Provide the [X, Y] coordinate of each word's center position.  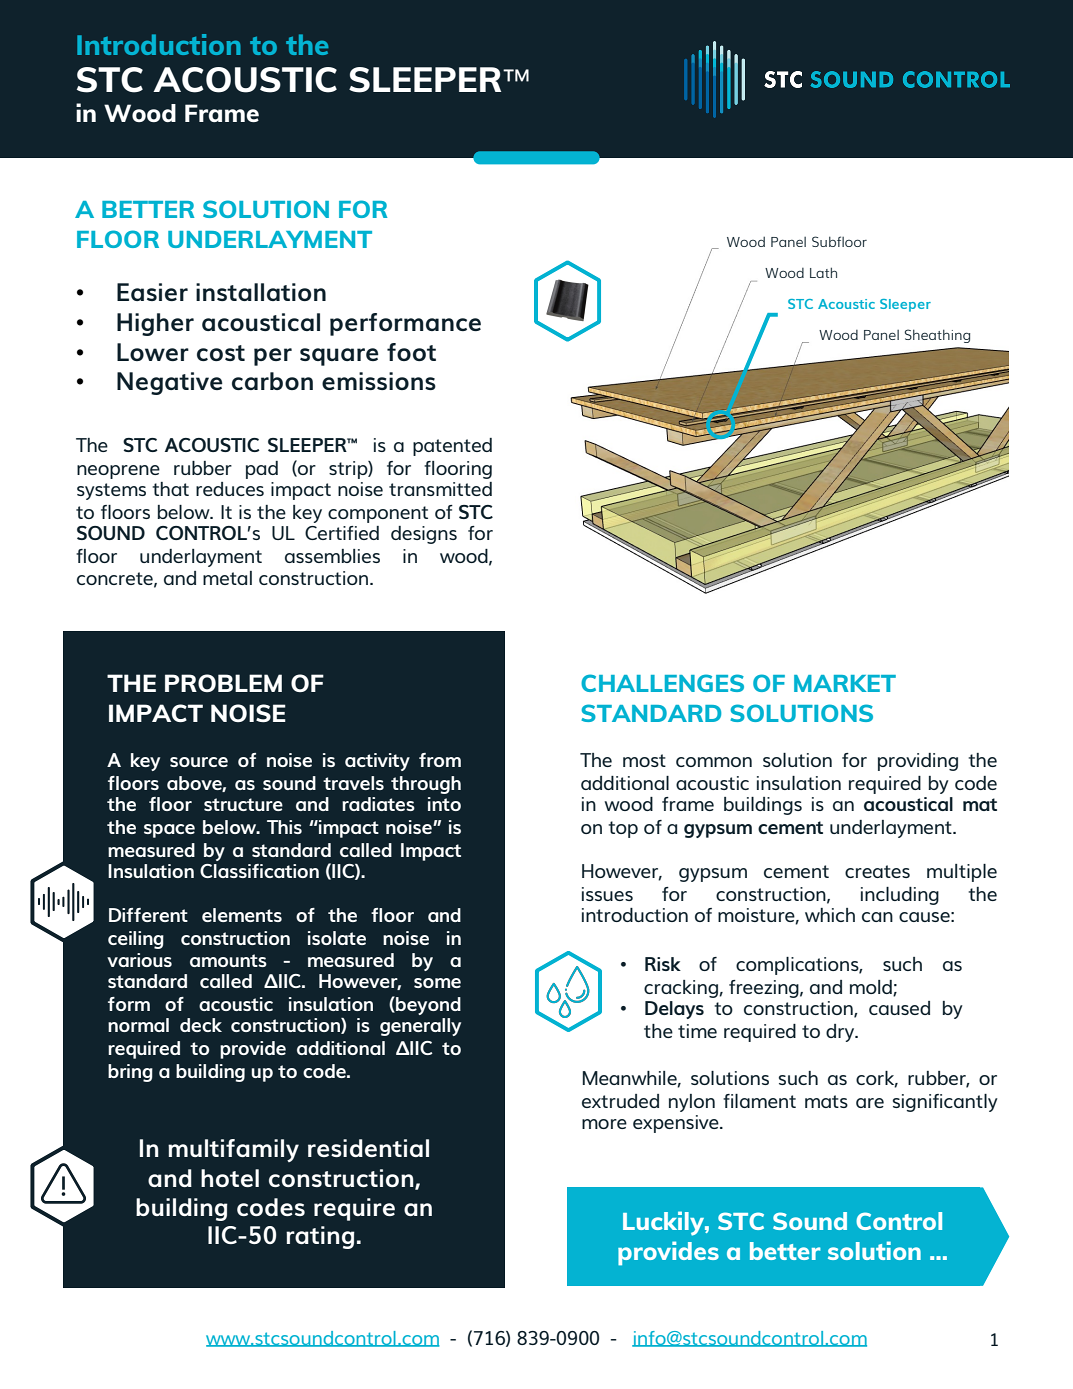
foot [411, 352]
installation [261, 292]
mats [826, 1101]
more [604, 1124]
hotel [230, 1178]
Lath [823, 272]
